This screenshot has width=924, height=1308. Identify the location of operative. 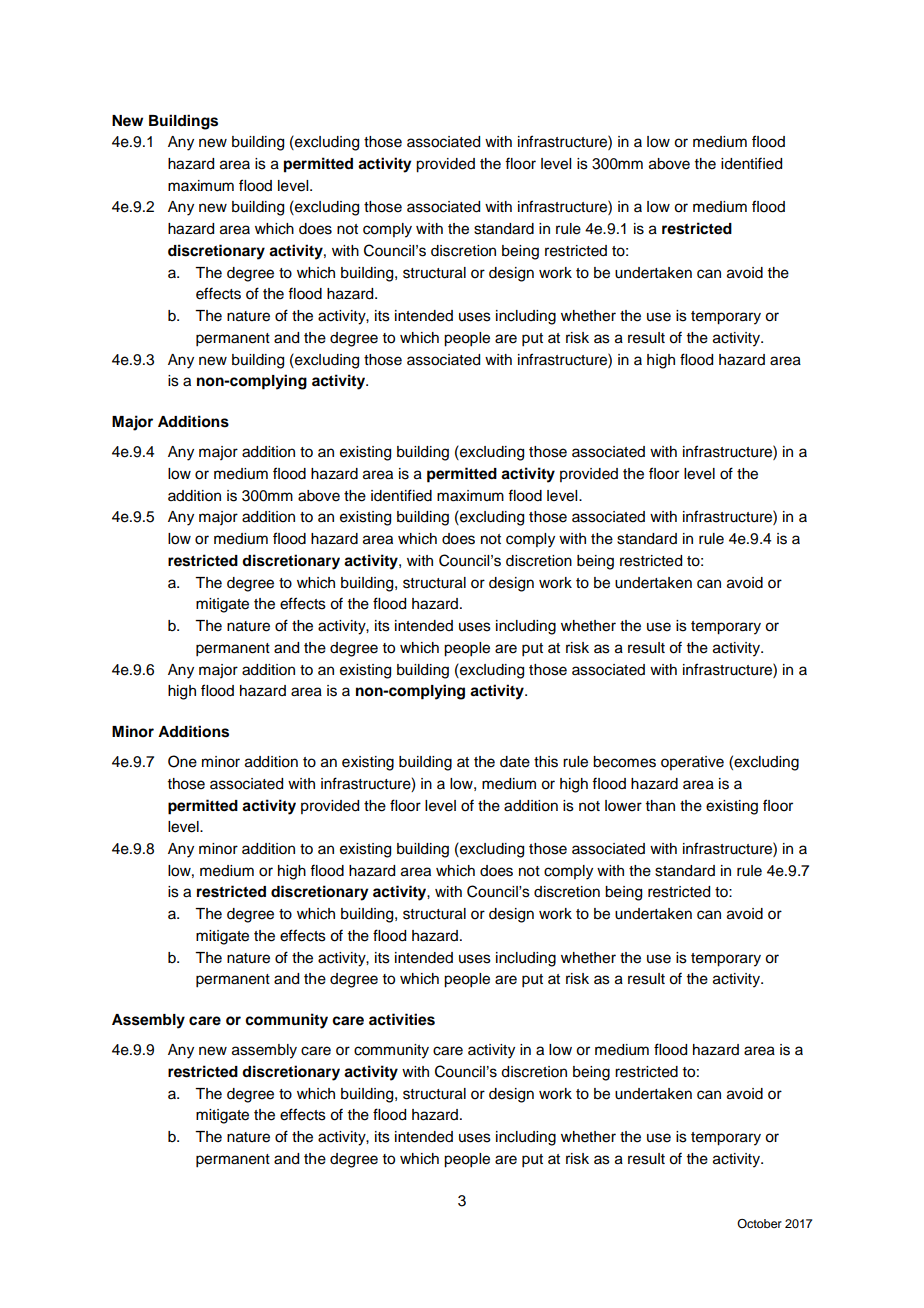
(692, 763).
